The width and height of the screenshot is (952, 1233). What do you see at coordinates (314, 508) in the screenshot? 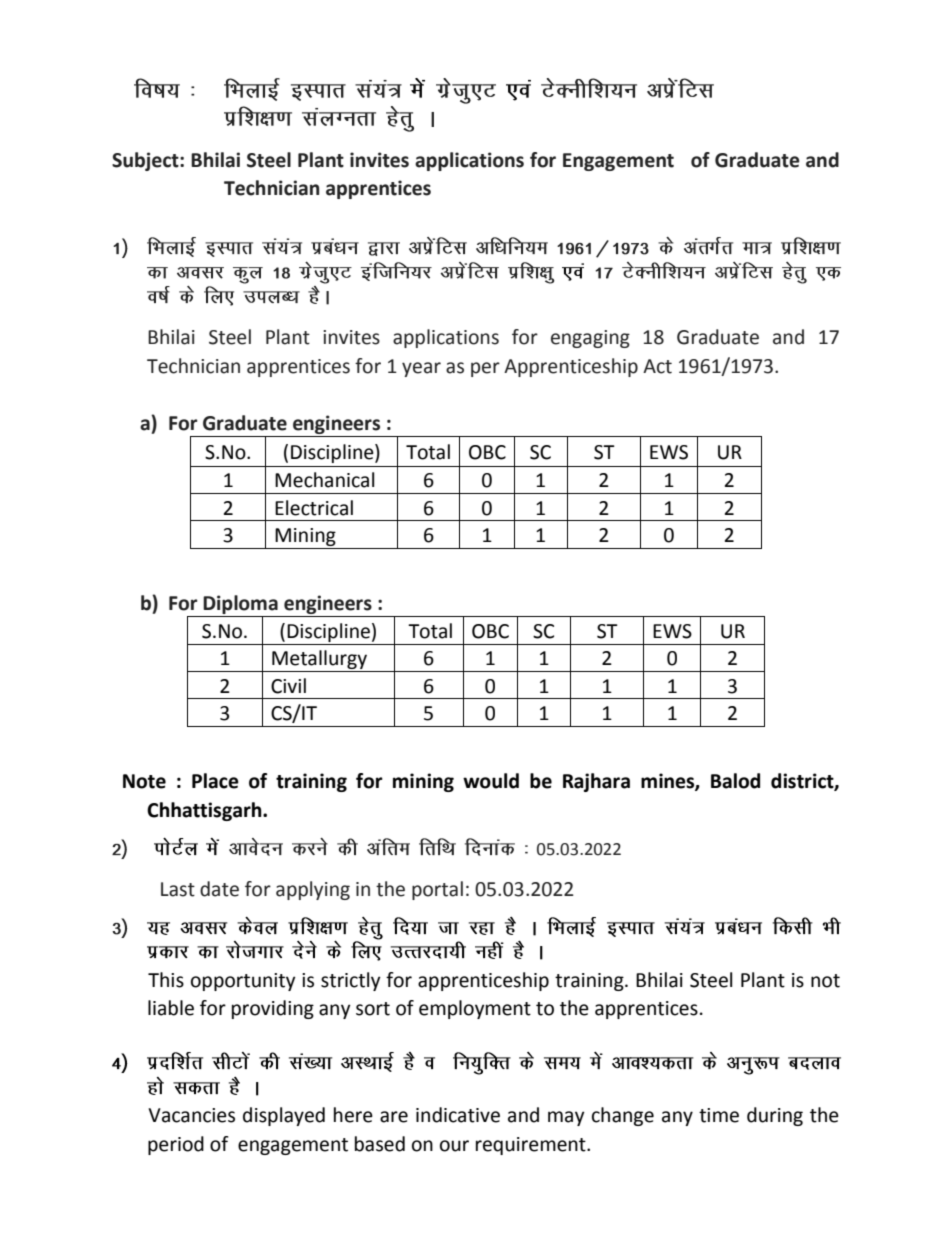
I see `Electrical` at bounding box center [314, 508].
